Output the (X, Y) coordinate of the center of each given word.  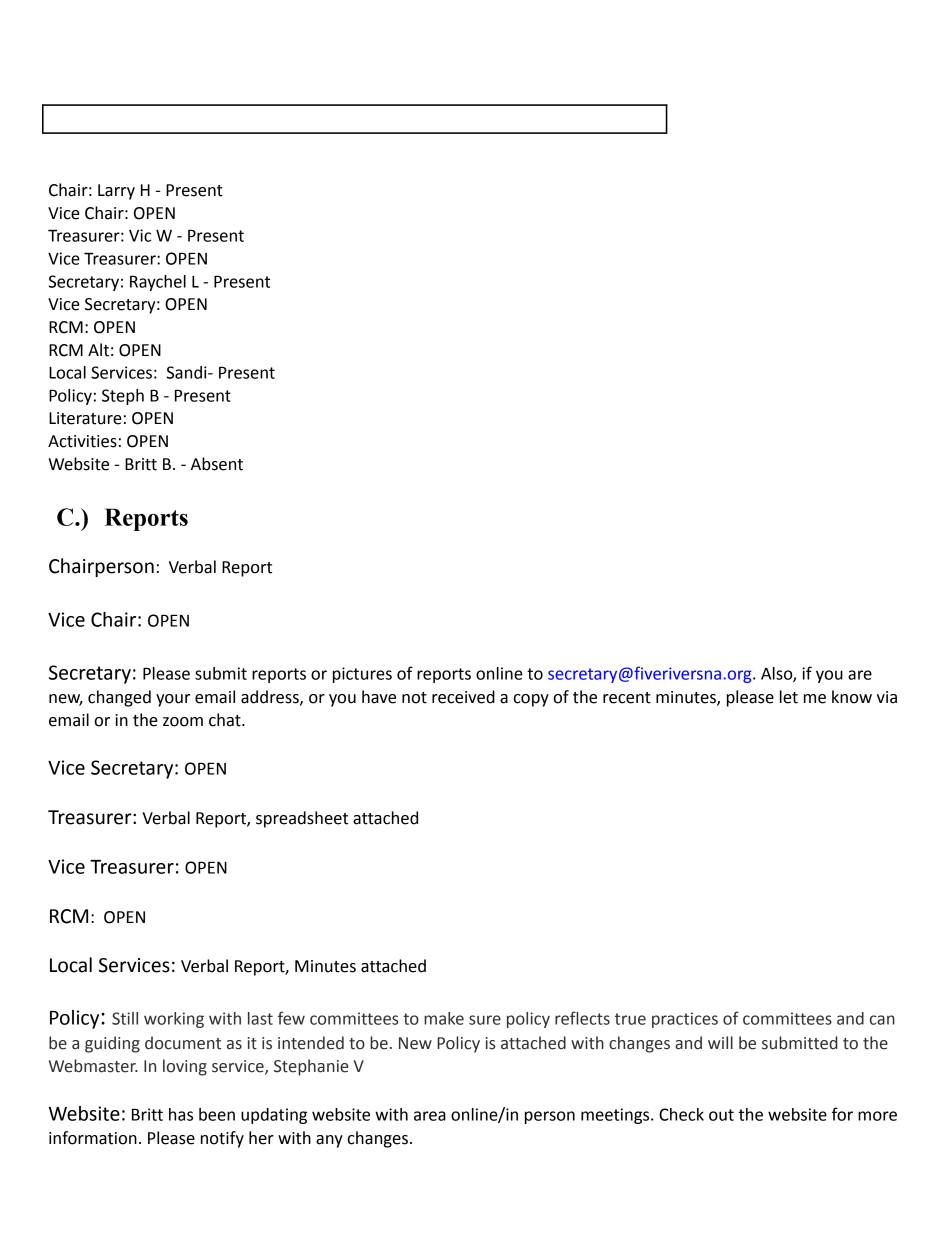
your (173, 700)
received (463, 697)
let (789, 697)
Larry (116, 192)
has (181, 1114)
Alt (98, 350)
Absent (217, 464)
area (430, 1116)
